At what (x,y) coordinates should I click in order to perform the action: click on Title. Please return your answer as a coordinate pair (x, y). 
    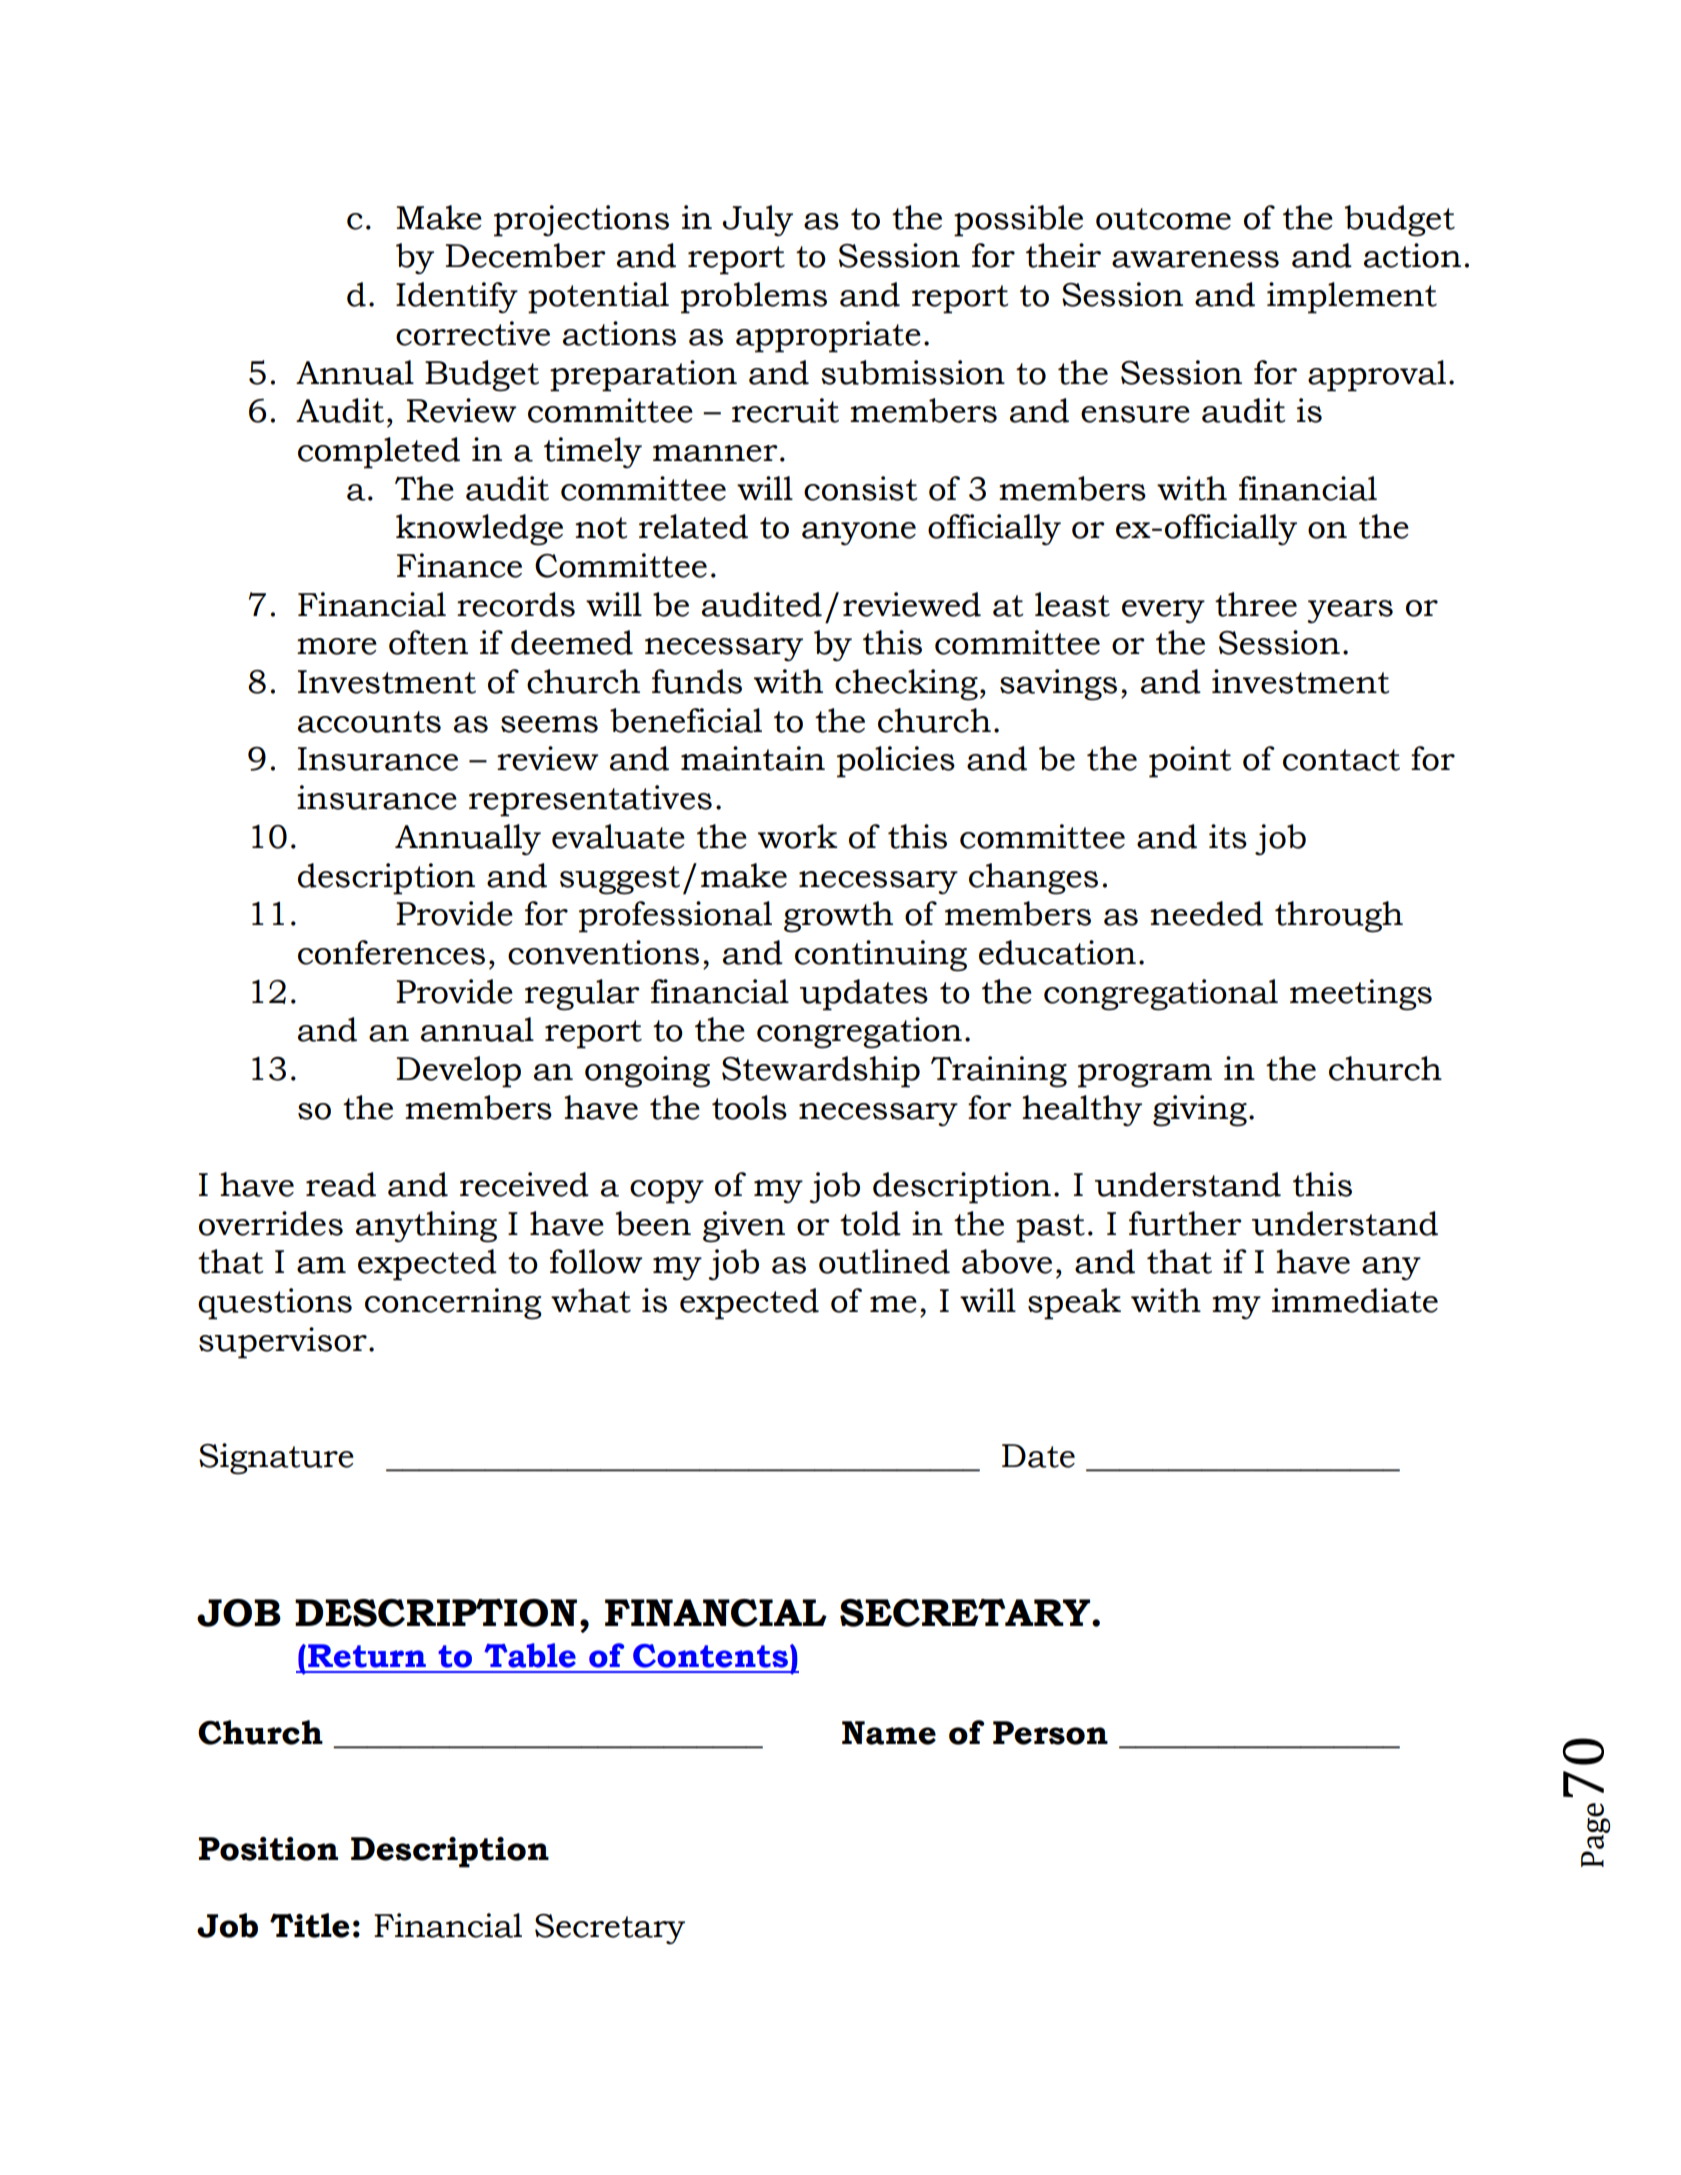
    Looking at the image, I should click on (309, 1925).
